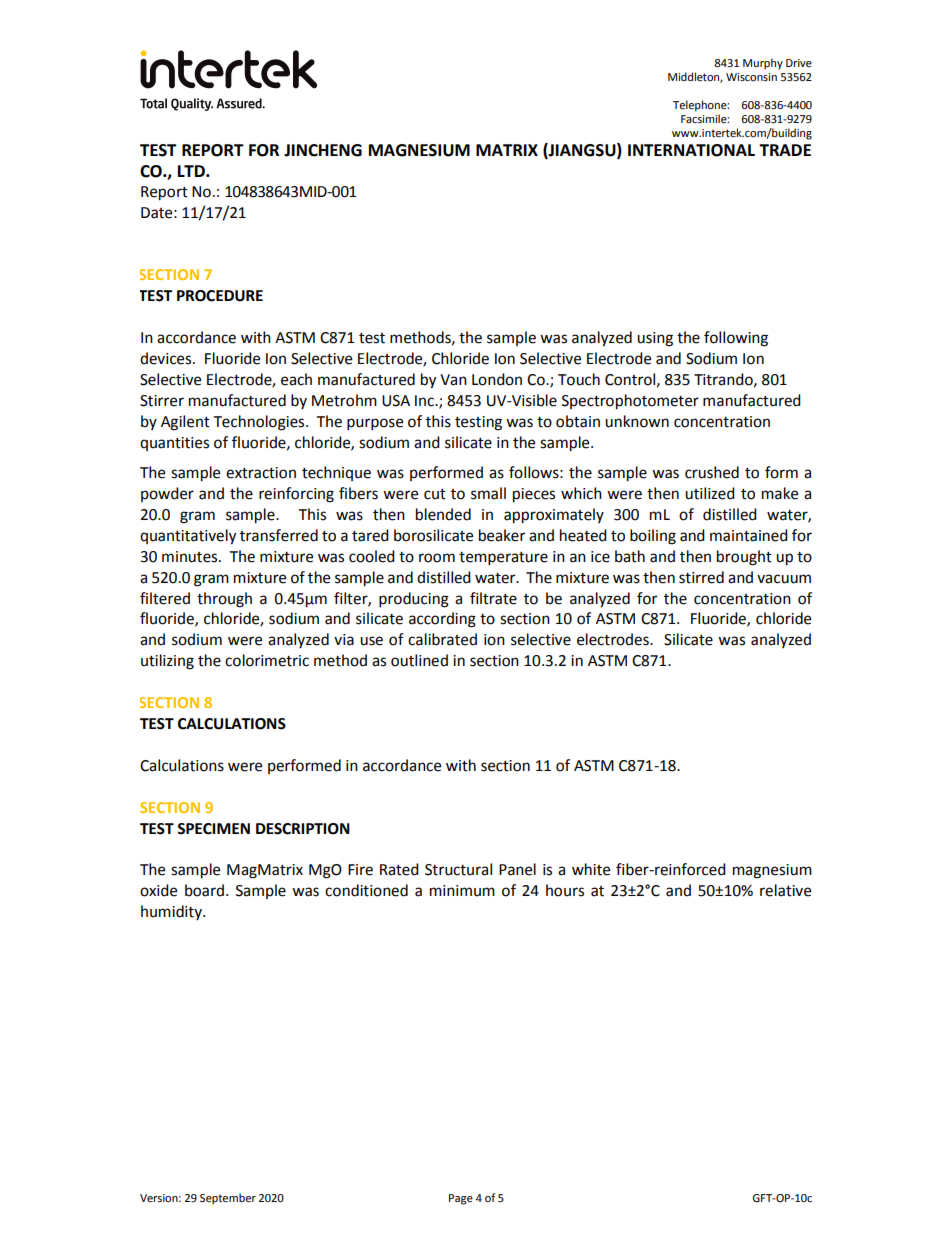 Image resolution: width=952 pixels, height=1233 pixels. I want to click on Wisconsin, so click(751, 77).
